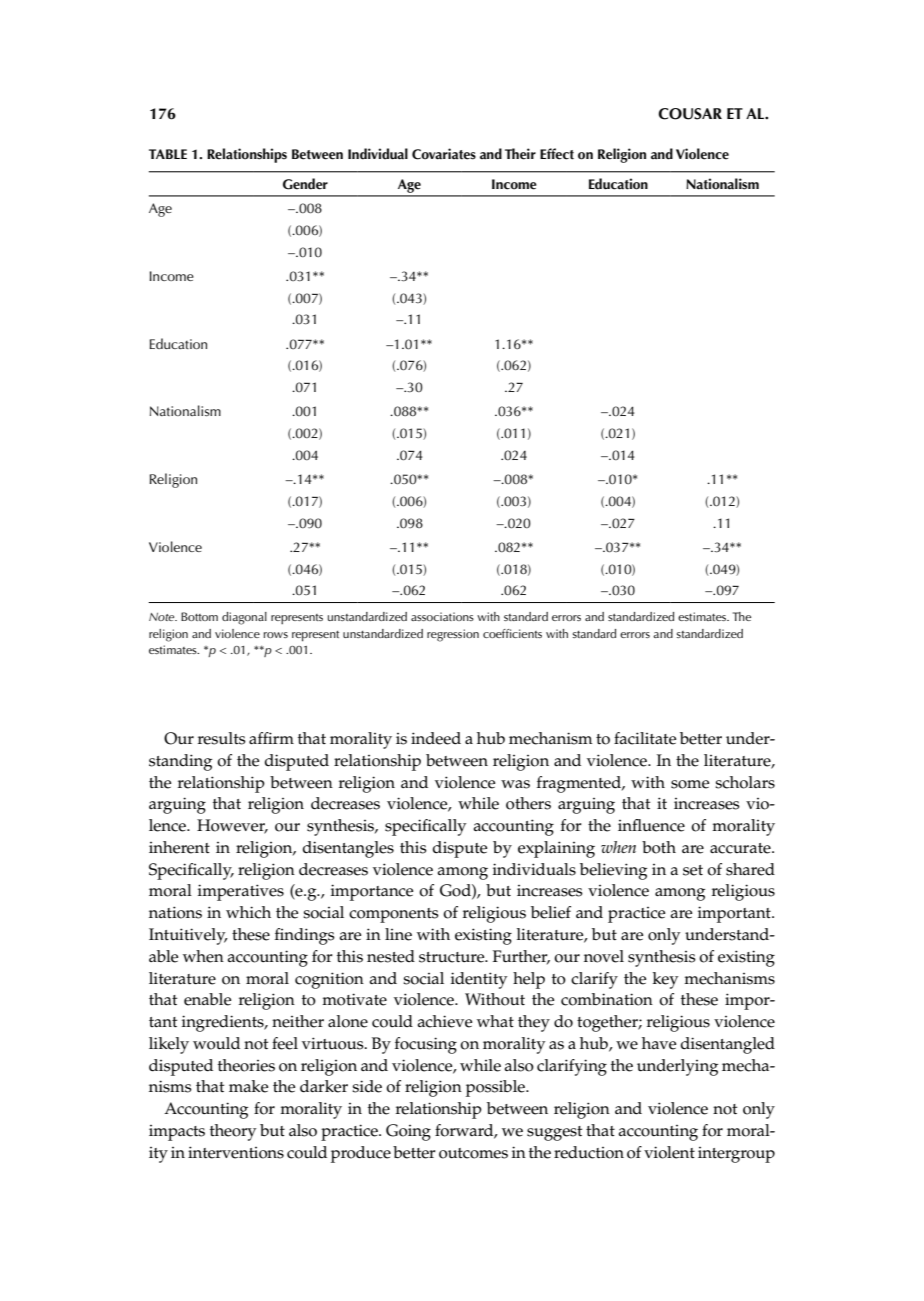 This screenshot has width=924, height=1301. What do you see at coordinates (557, 154) in the screenshot?
I see `Effect` at bounding box center [557, 154].
